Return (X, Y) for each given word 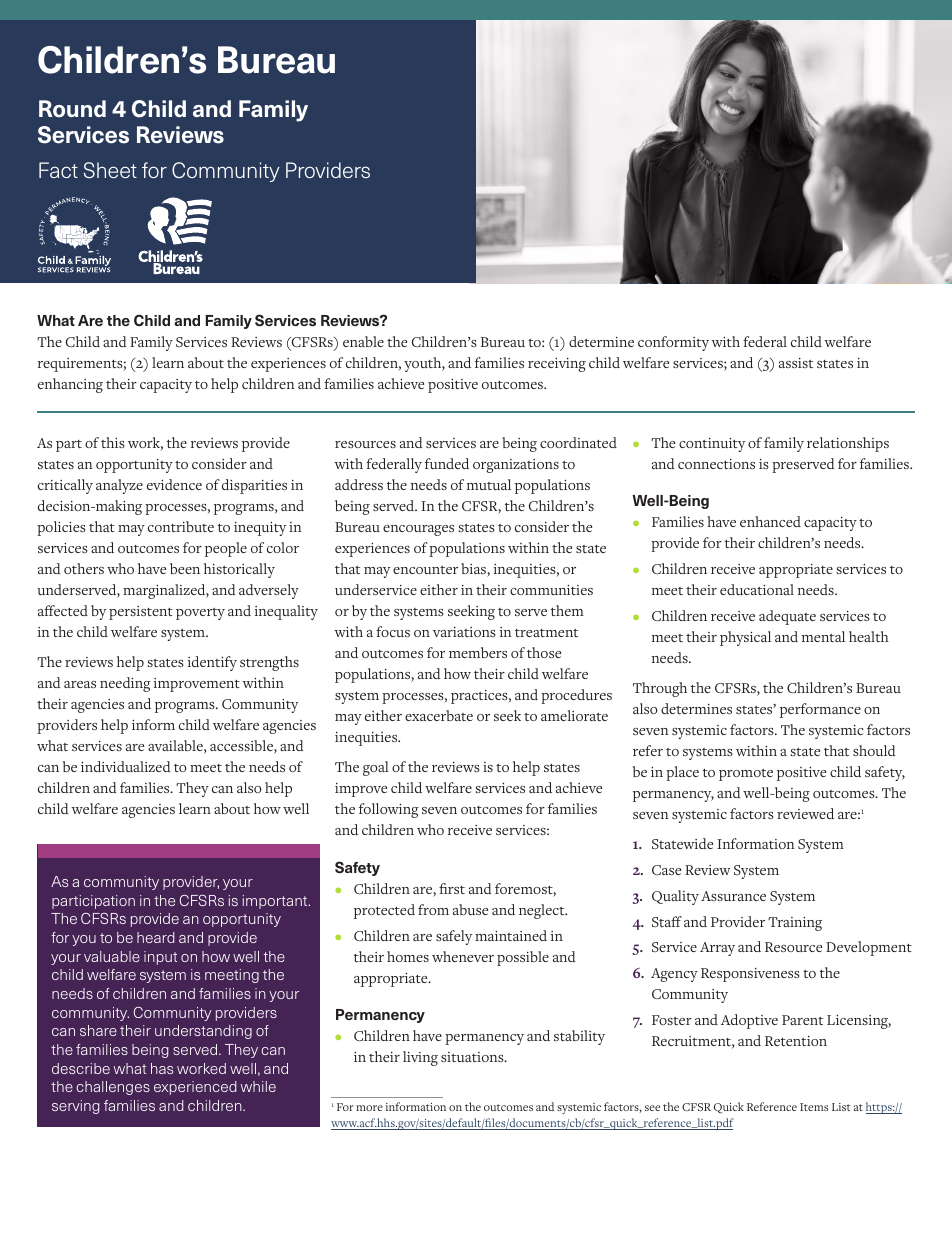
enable (363, 341)
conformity (673, 343)
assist (796, 363)
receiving (557, 365)
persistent (141, 613)
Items (814, 1107)
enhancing (70, 385)
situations (473, 1057)
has (162, 1068)
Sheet (110, 170)
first (452, 888)
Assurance (733, 896)
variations (464, 632)
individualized (126, 766)
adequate (787, 617)
